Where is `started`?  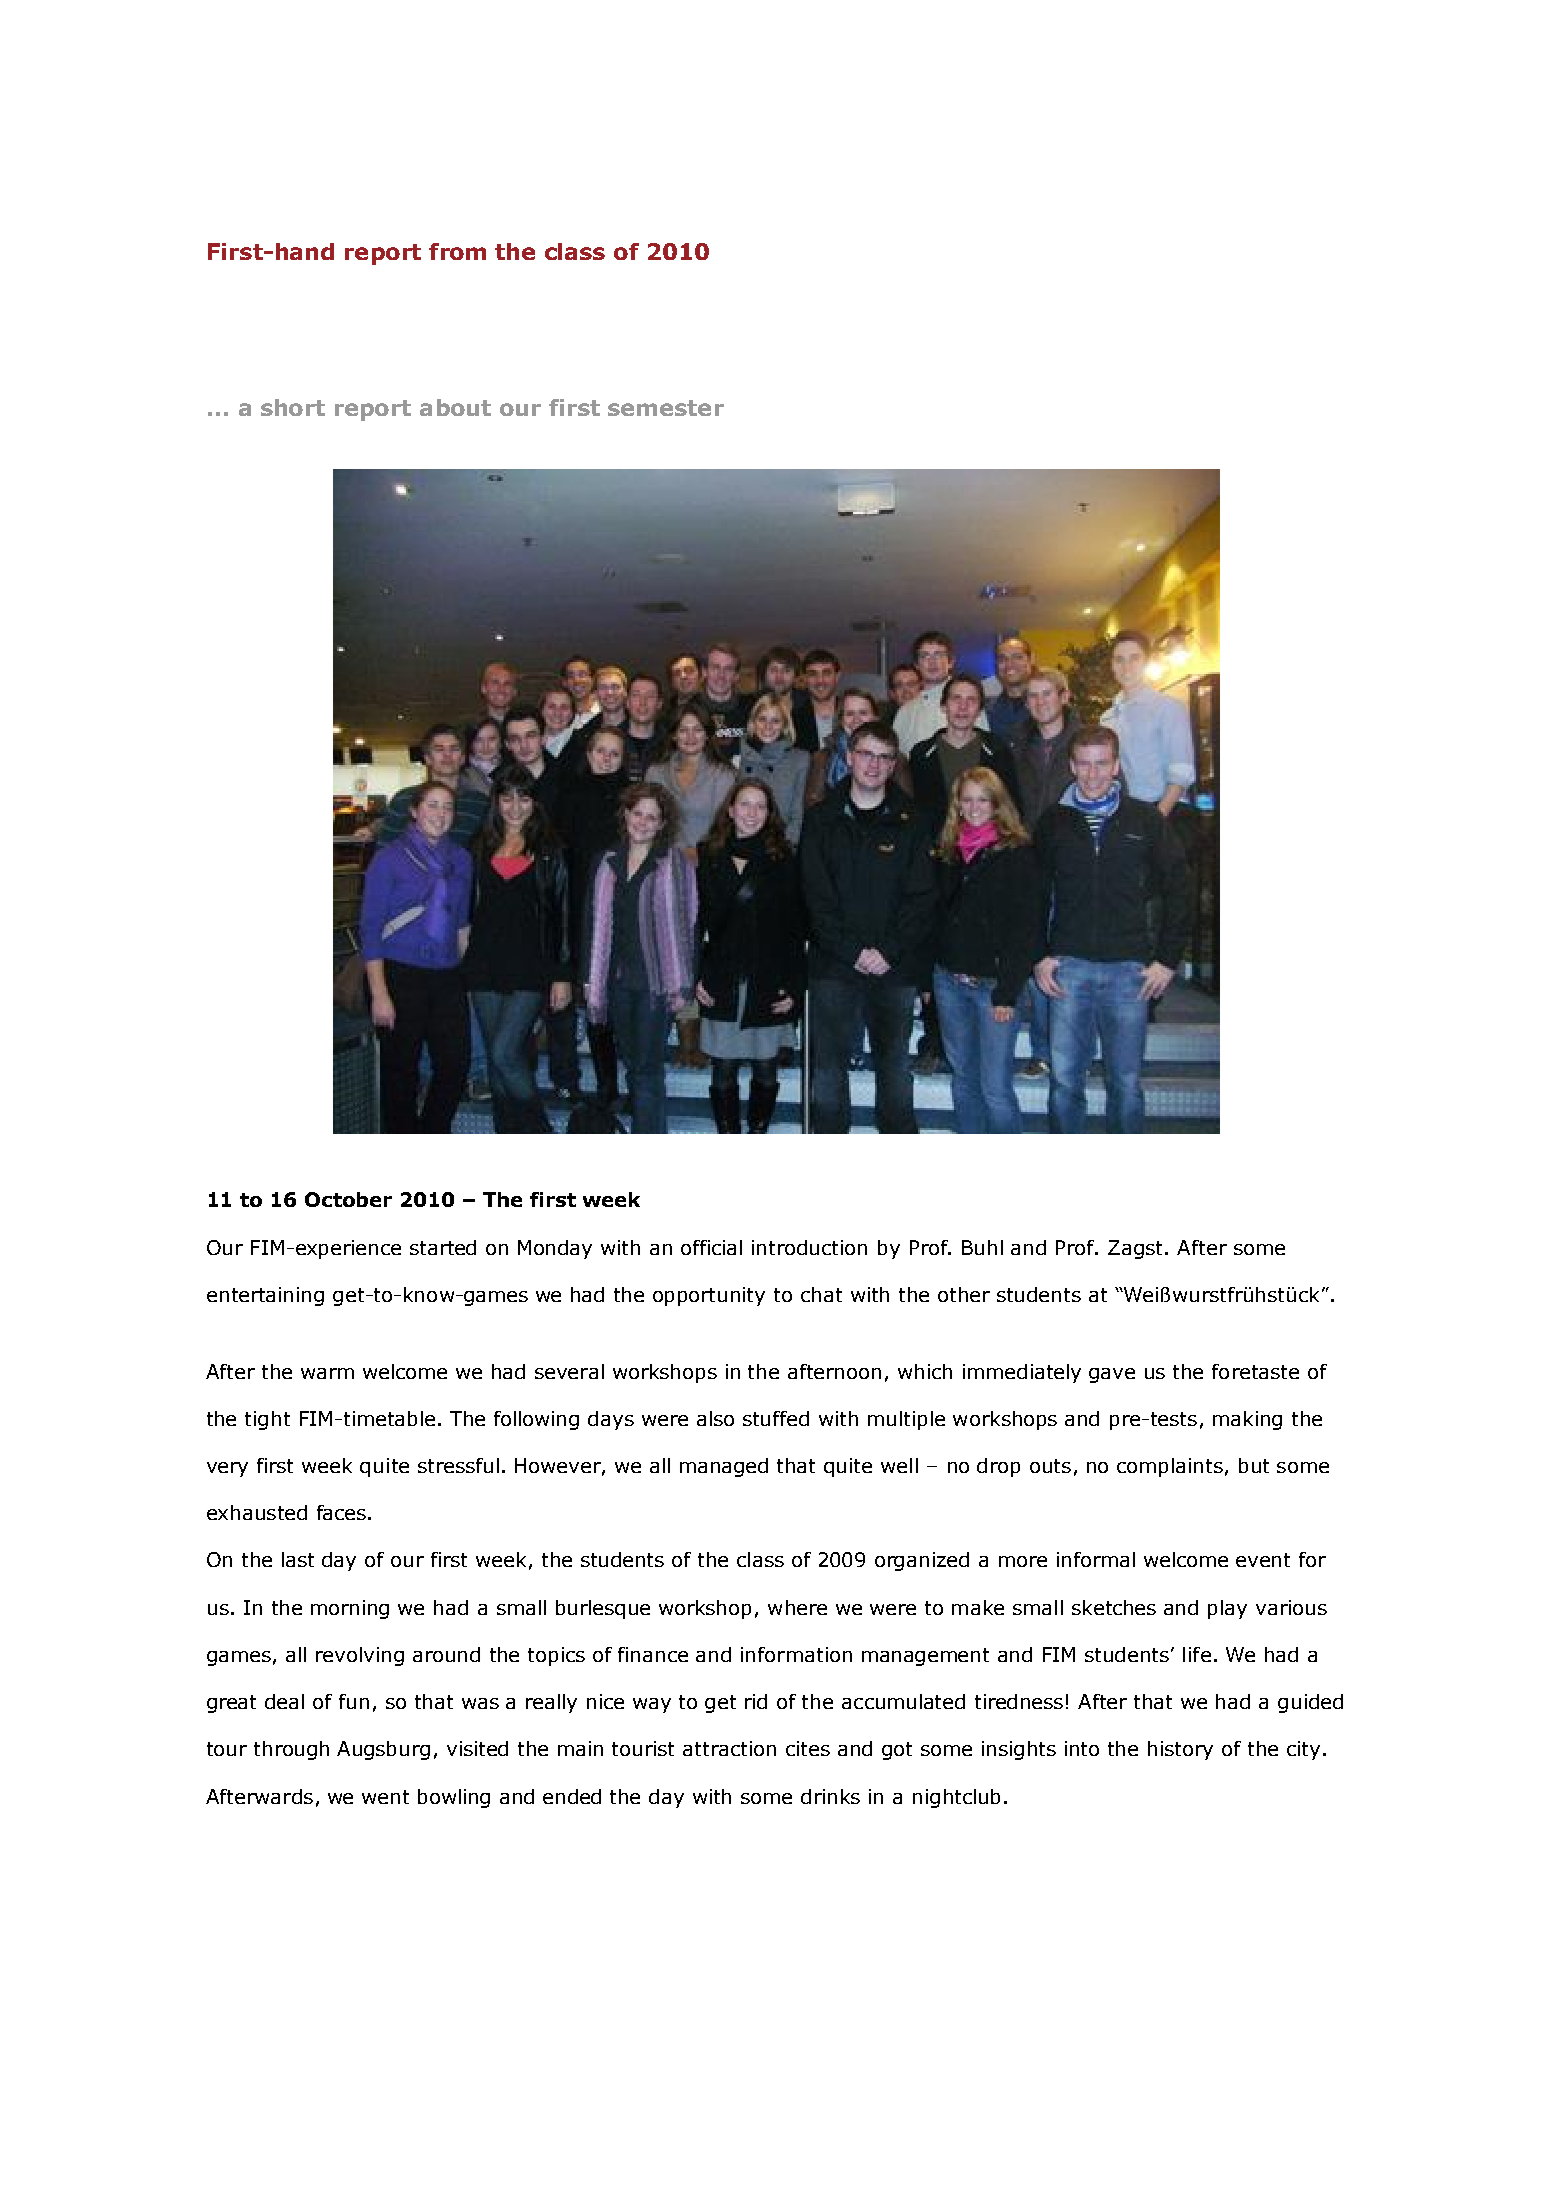
started is located at coordinates (443, 1247).
